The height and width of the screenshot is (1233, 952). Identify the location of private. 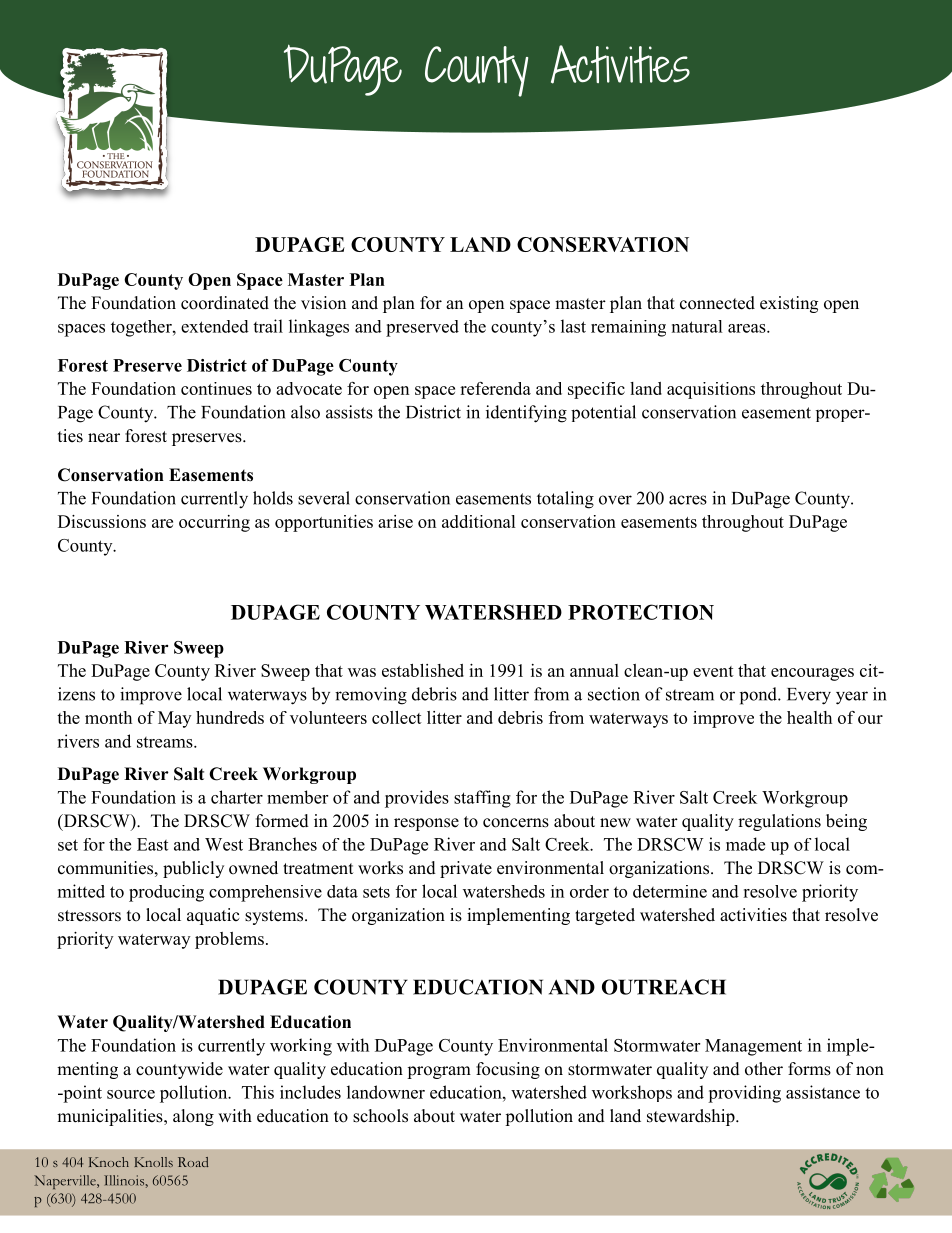
(466, 869).
